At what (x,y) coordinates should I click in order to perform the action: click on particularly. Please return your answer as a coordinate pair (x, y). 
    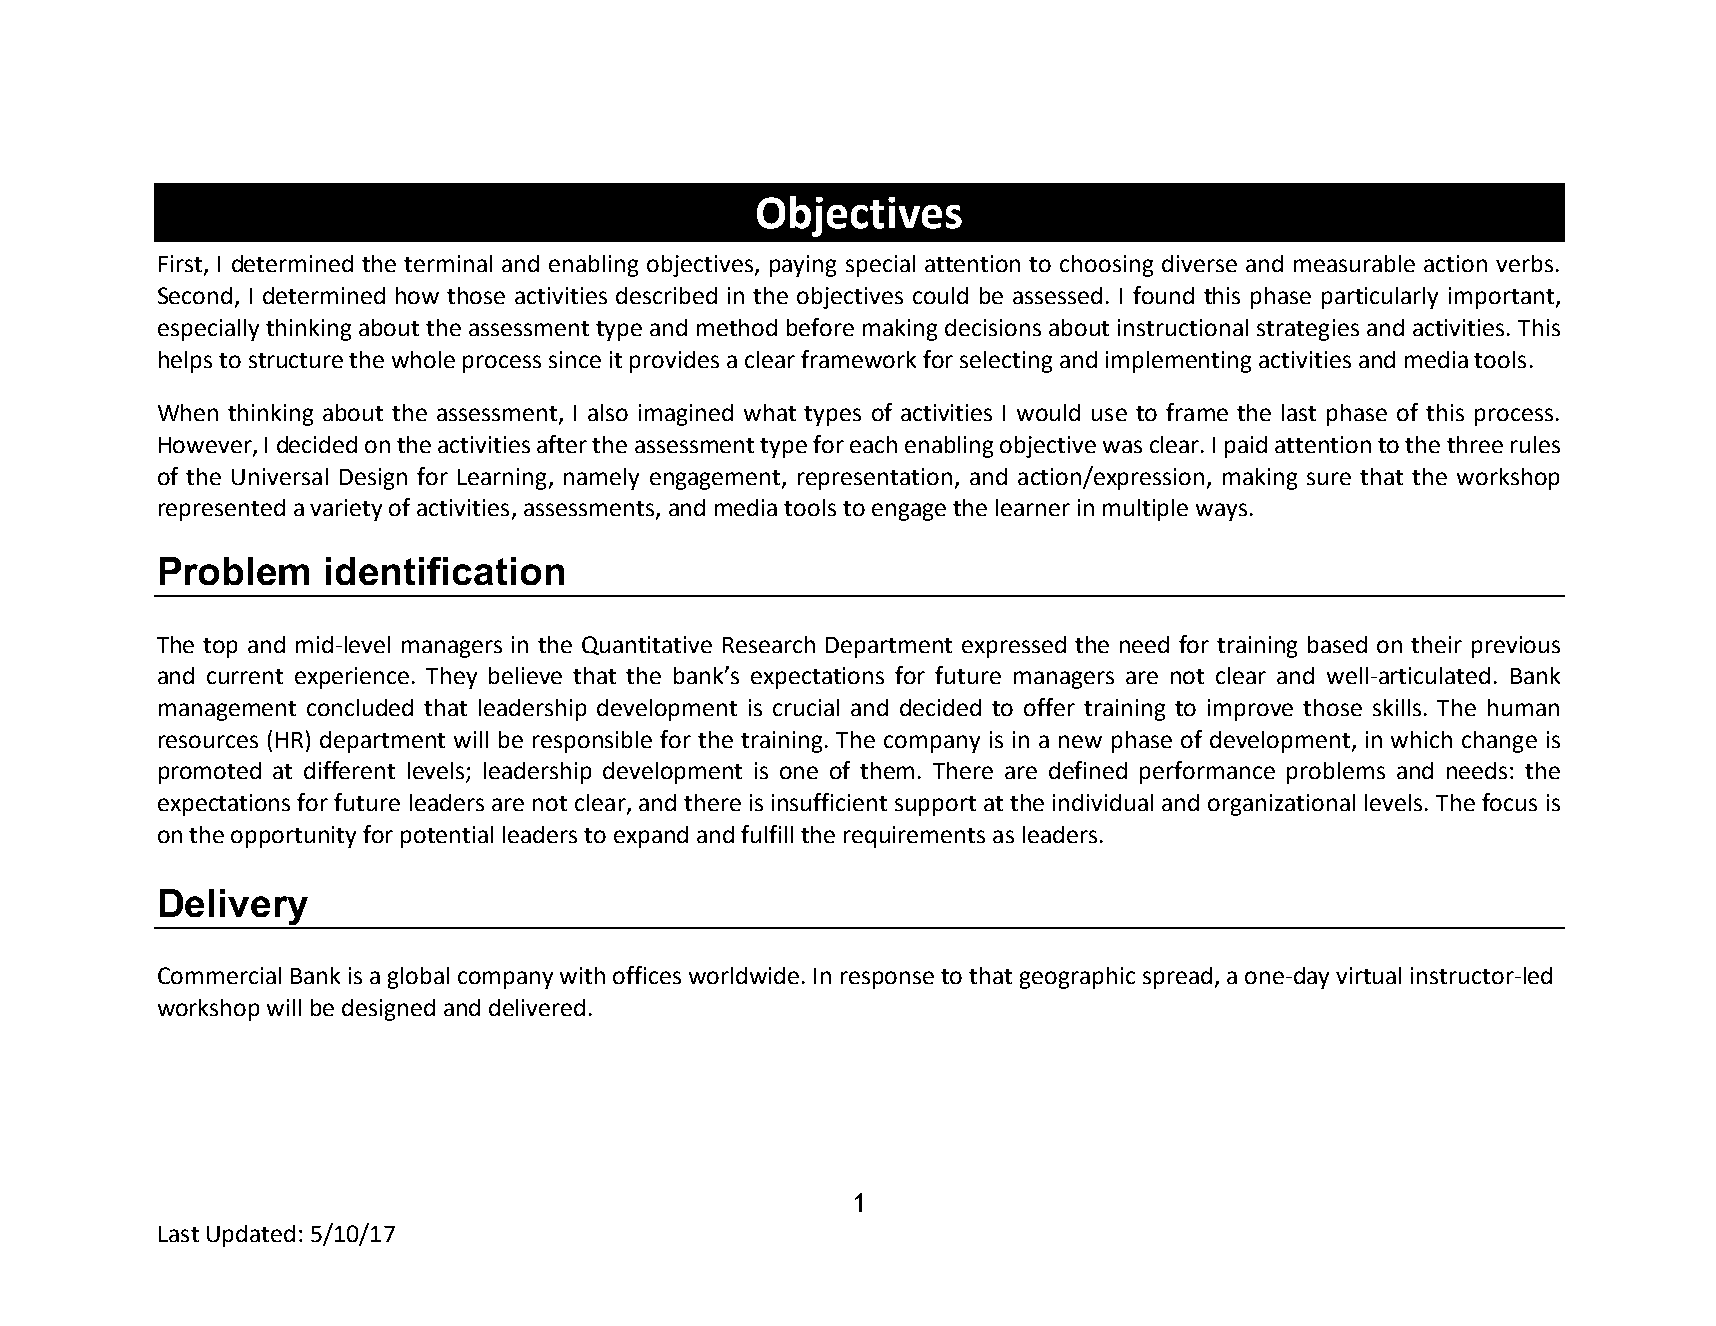
    Looking at the image, I should click on (1380, 298).
